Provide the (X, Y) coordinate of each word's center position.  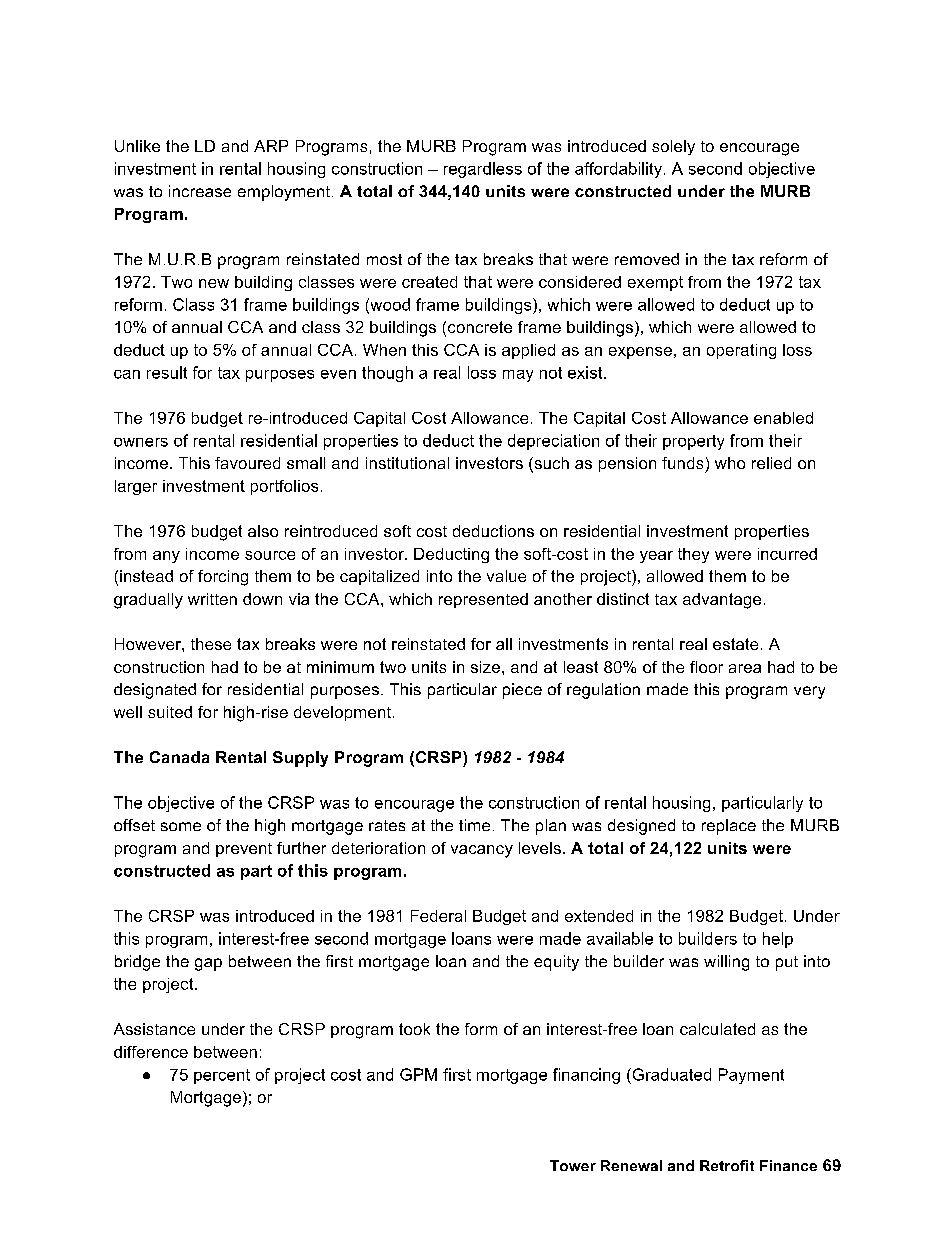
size (485, 667)
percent (222, 1076)
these (211, 644)
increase (200, 191)
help (778, 940)
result (167, 372)
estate (735, 644)
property (693, 442)
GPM (418, 1074)
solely (673, 147)
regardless (483, 170)
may (518, 376)
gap (208, 964)
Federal (438, 916)
